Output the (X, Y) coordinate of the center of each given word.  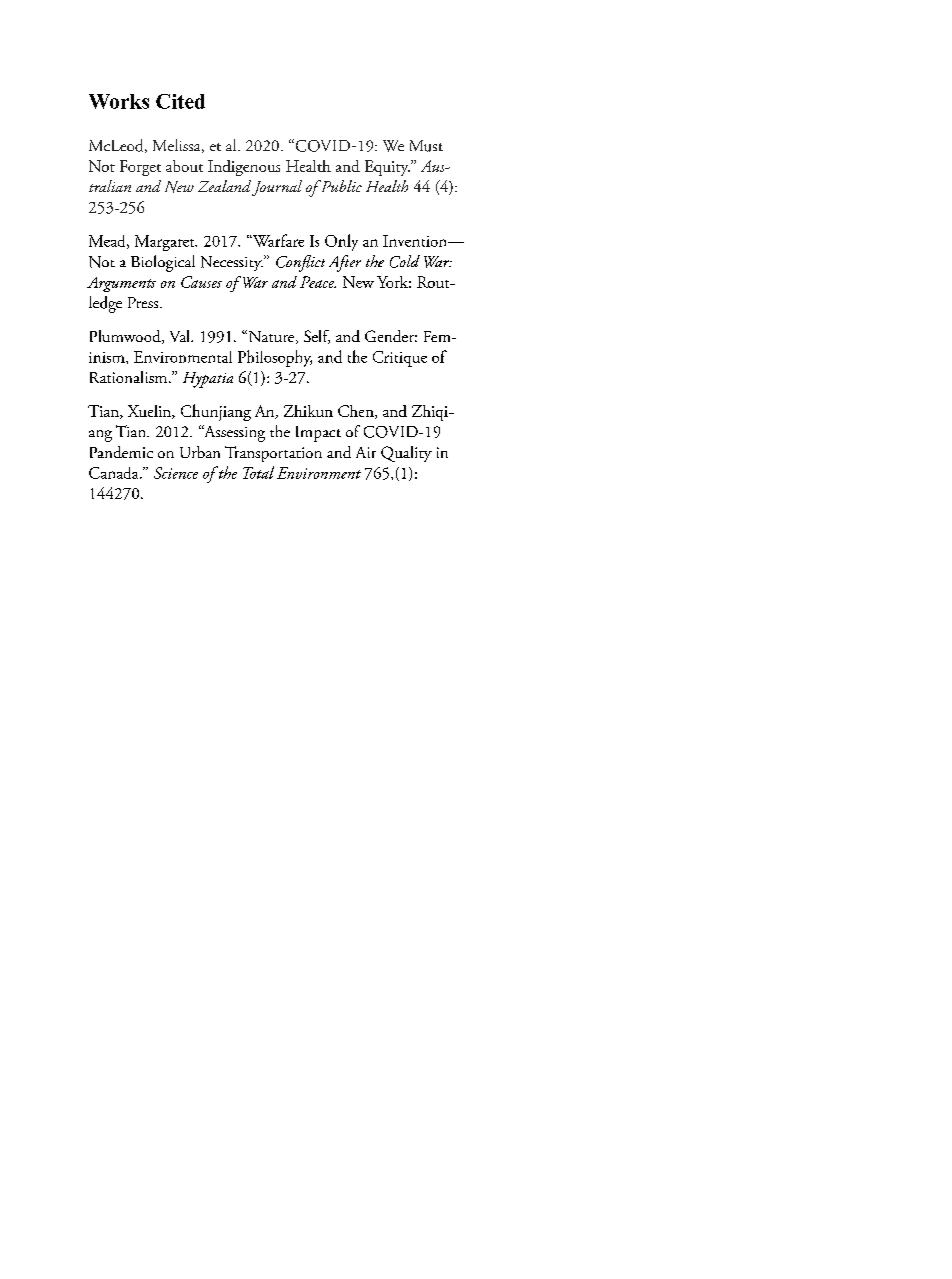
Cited (180, 101)
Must (426, 146)
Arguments (121, 284)
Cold (405, 261)
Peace (318, 282)
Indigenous (244, 168)
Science (176, 473)
